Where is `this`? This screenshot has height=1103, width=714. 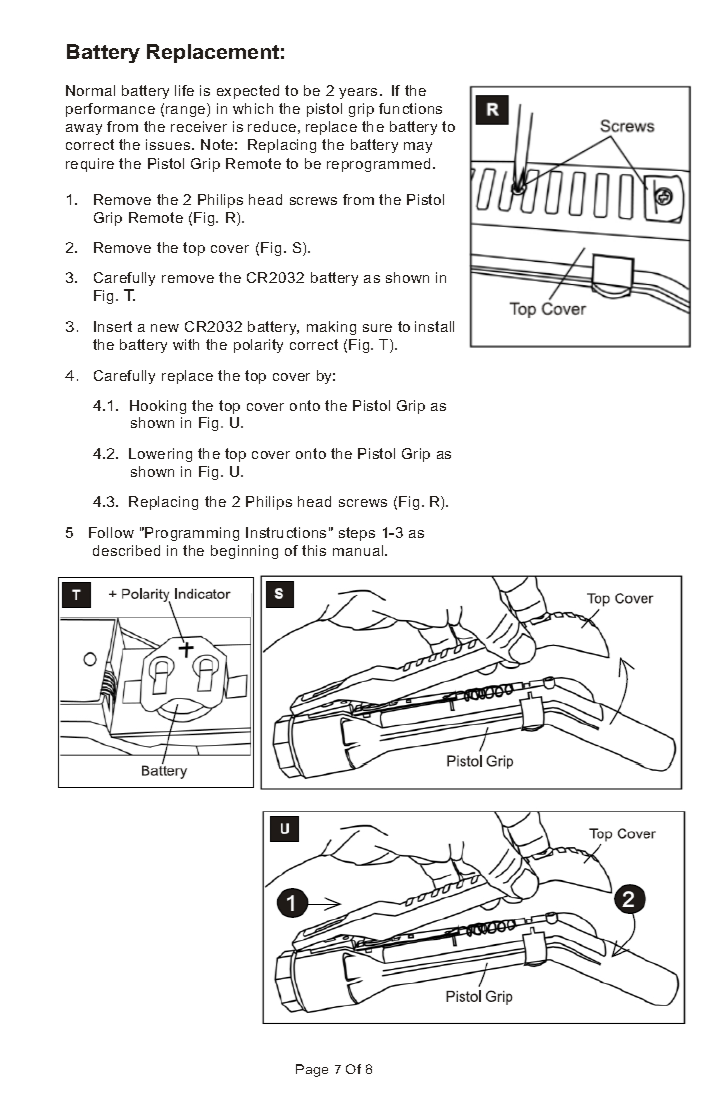 this is located at coordinates (314, 550).
